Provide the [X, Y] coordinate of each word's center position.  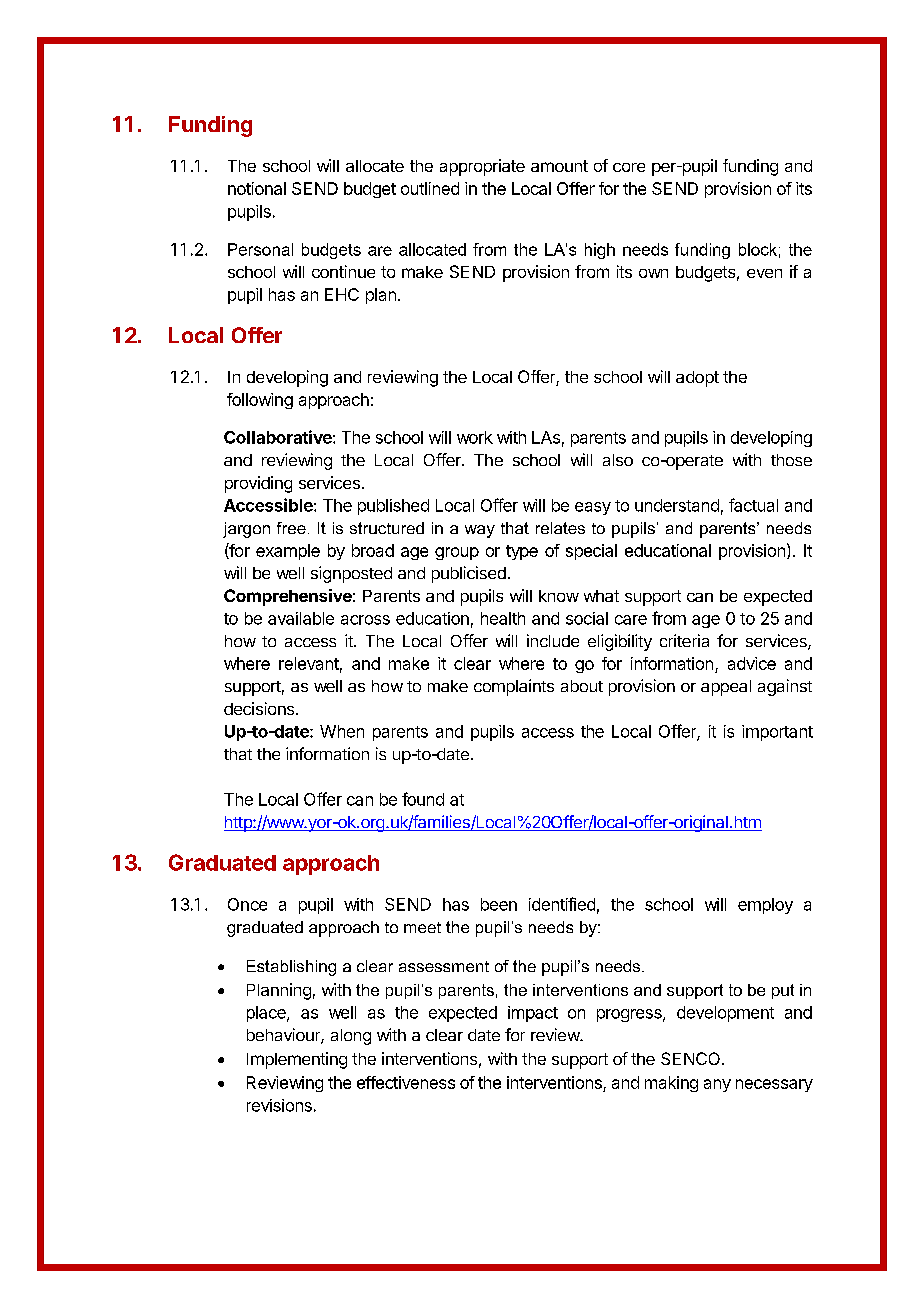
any [717, 1085]
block [758, 249]
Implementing [297, 1060]
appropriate [482, 167]
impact [533, 1014]
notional [257, 188]
